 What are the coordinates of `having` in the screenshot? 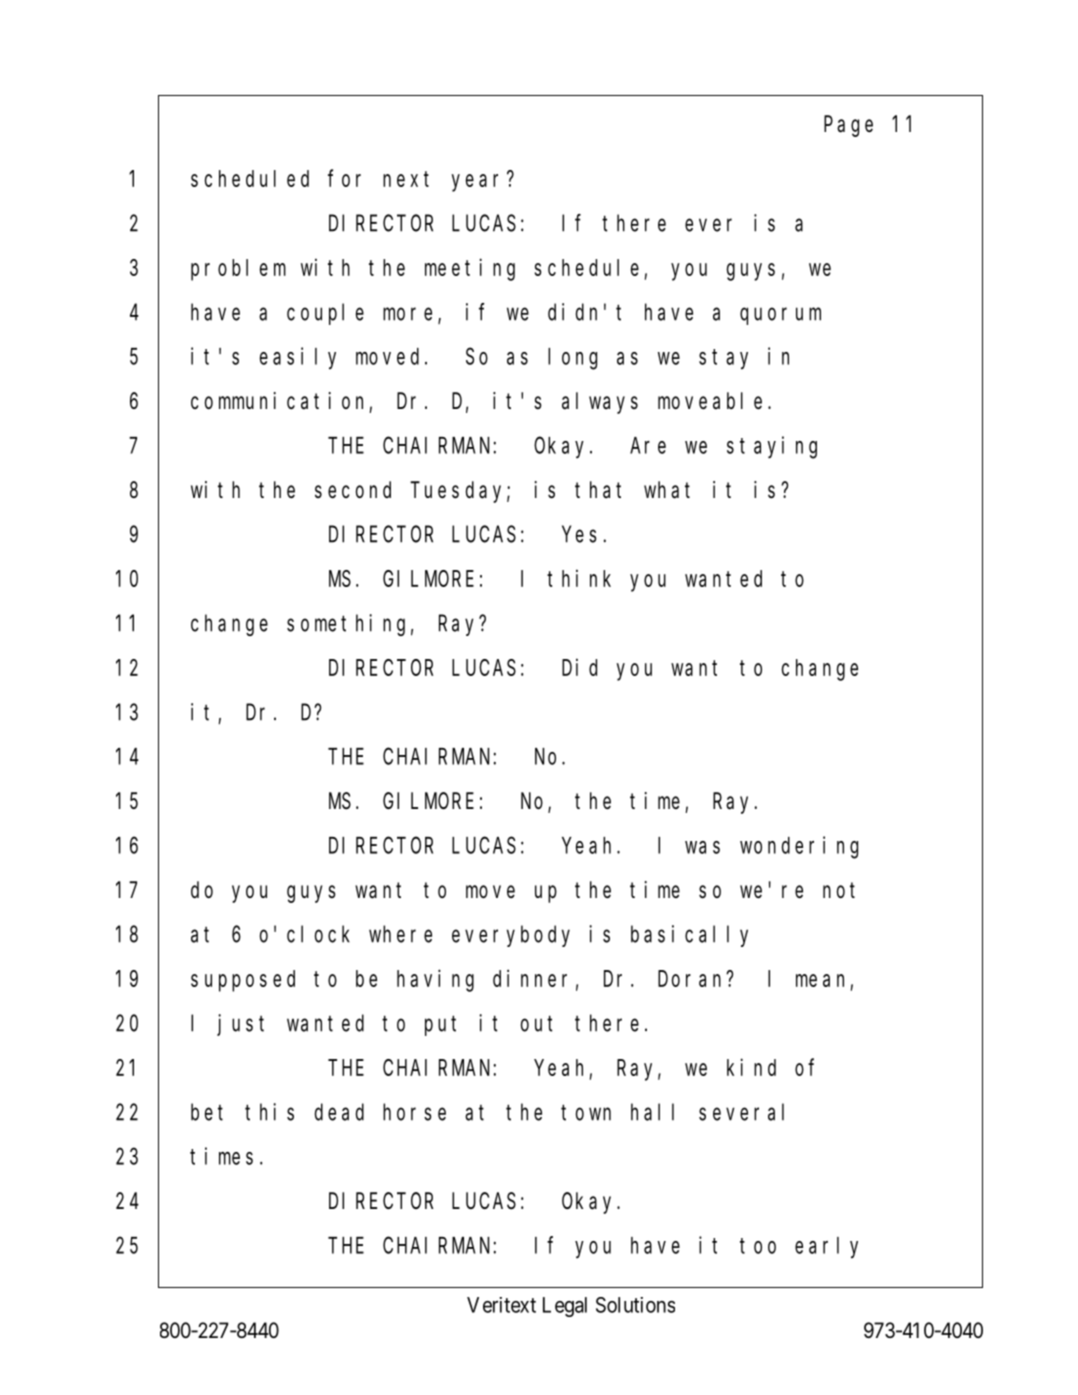 It's located at (435, 980).
